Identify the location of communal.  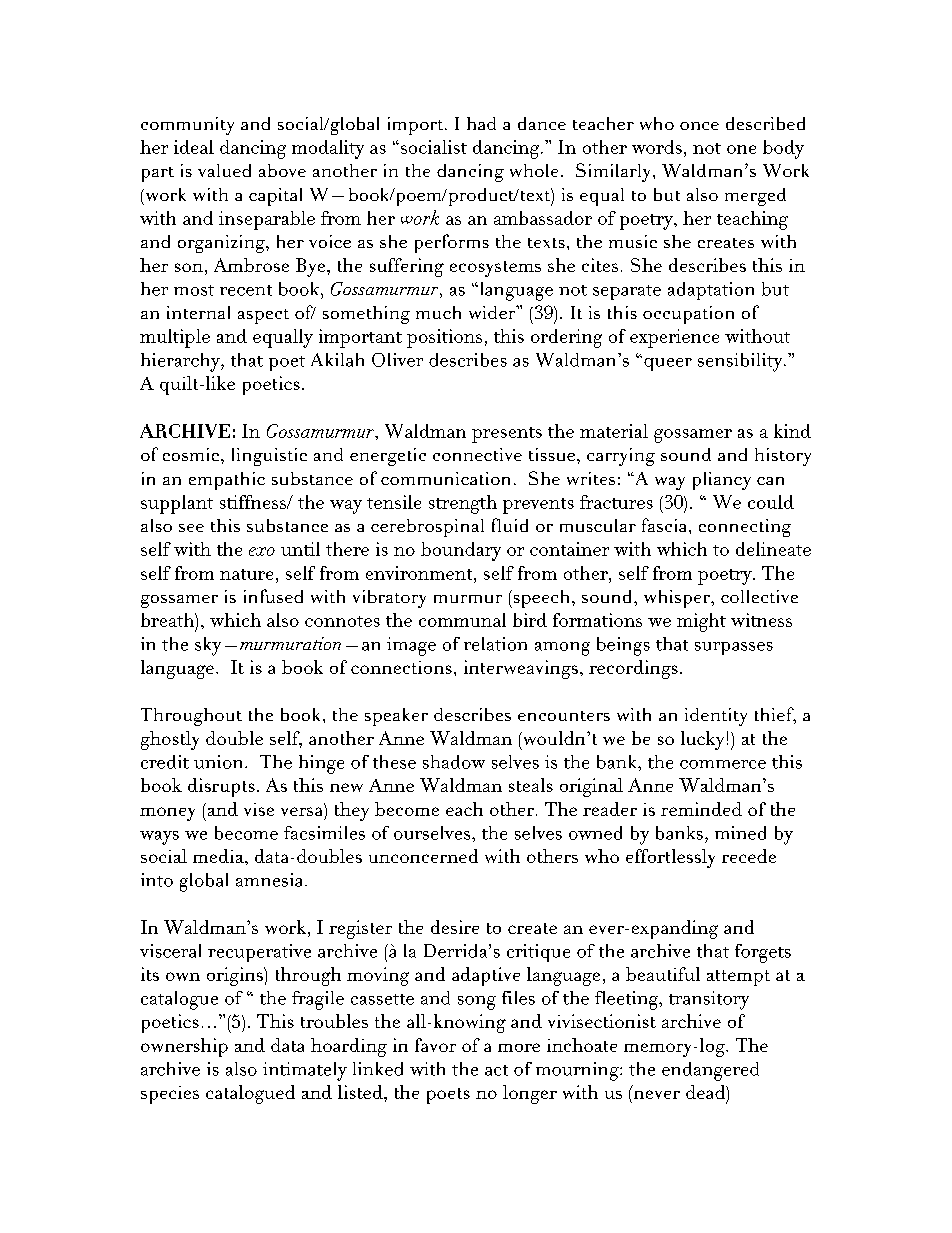
(462, 620).
